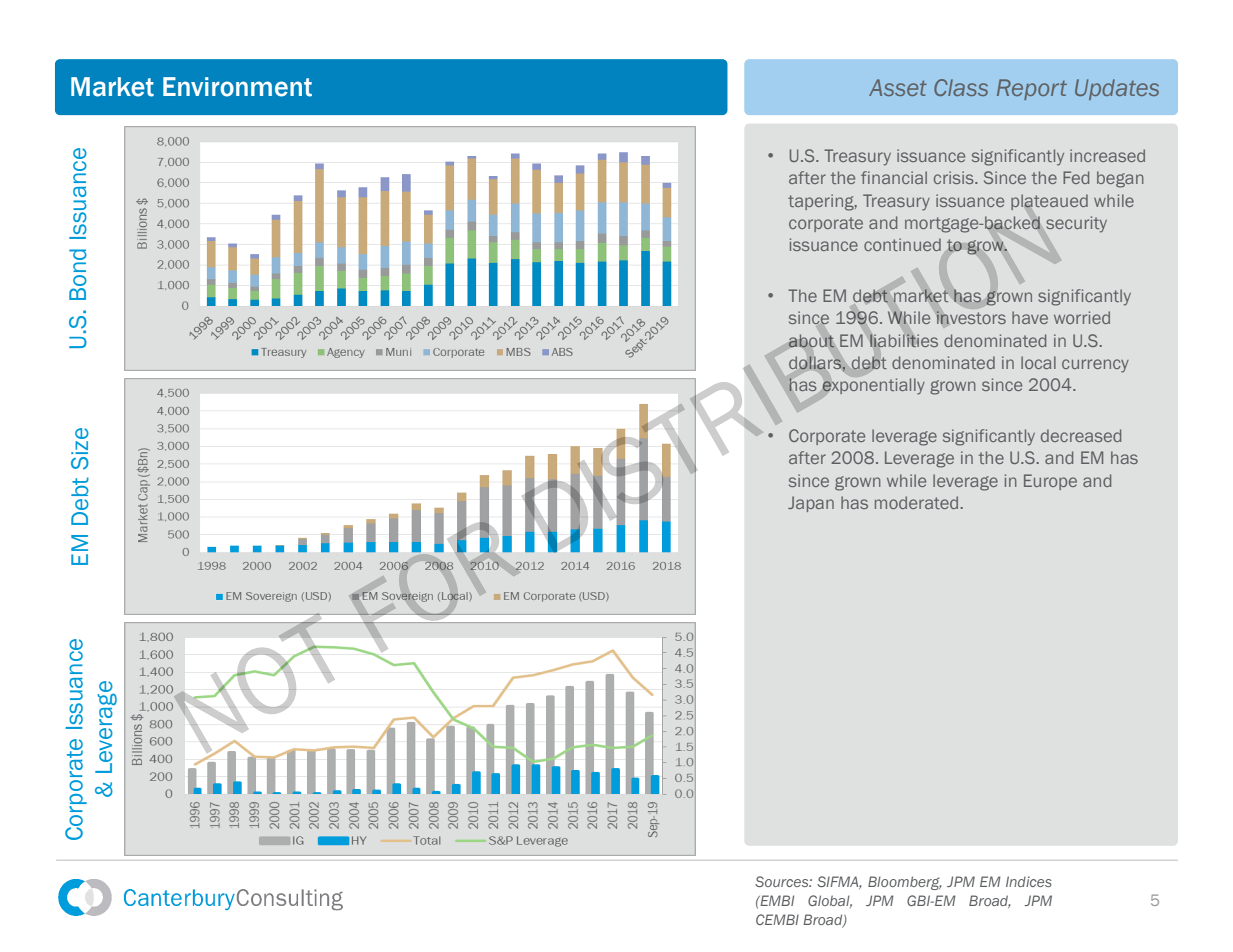 The height and width of the screenshot is (952, 1233). What do you see at coordinates (1050, 482) in the screenshot?
I see `Europe` at bounding box center [1050, 482].
